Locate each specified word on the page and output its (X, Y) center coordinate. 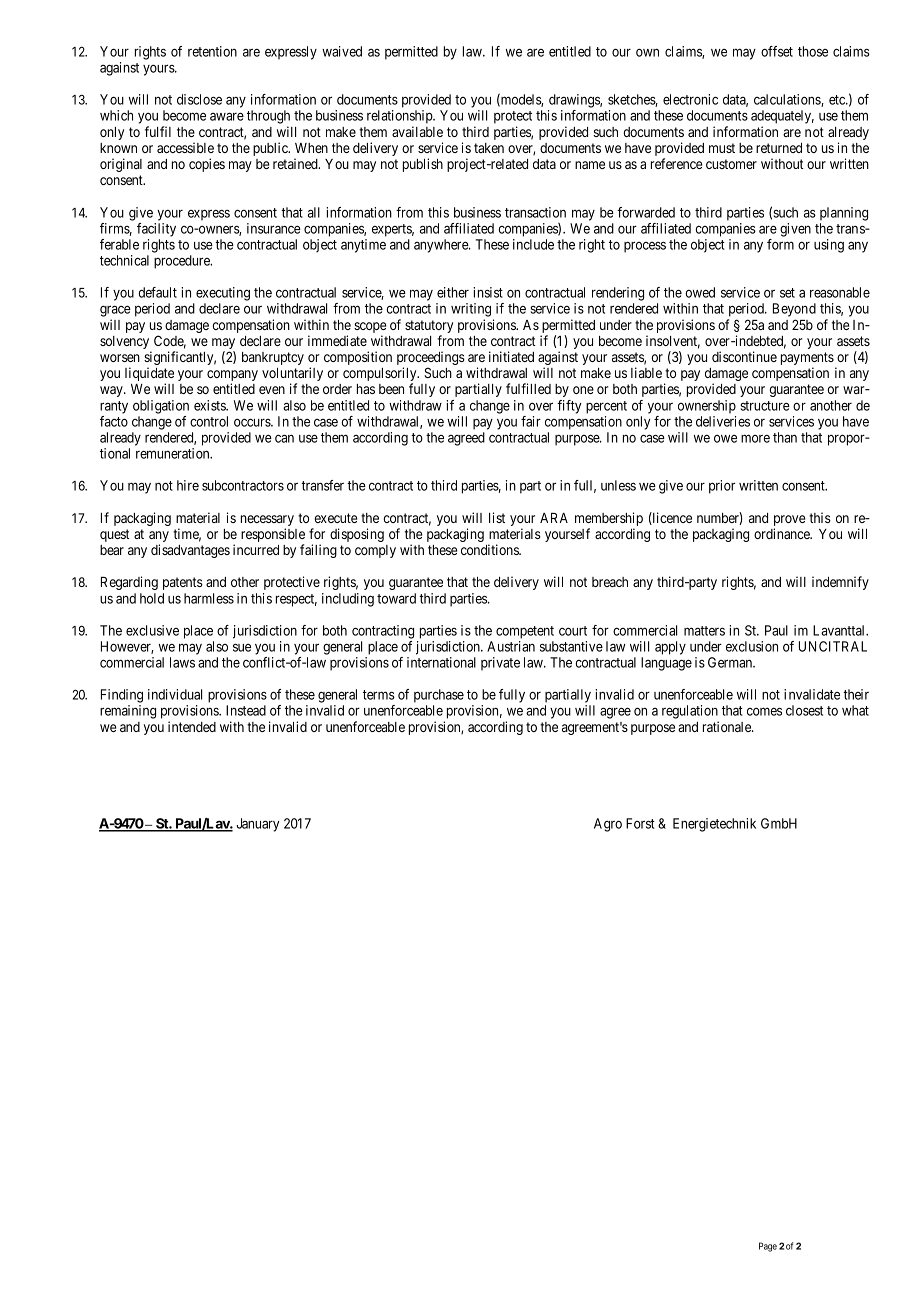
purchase (439, 696)
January (257, 825)
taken (489, 148)
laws (182, 662)
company (232, 377)
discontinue (744, 356)
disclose (199, 99)
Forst (640, 823)
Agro (608, 825)
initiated (511, 356)
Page (768, 1247)
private (500, 664)
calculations (788, 100)
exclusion (752, 646)
